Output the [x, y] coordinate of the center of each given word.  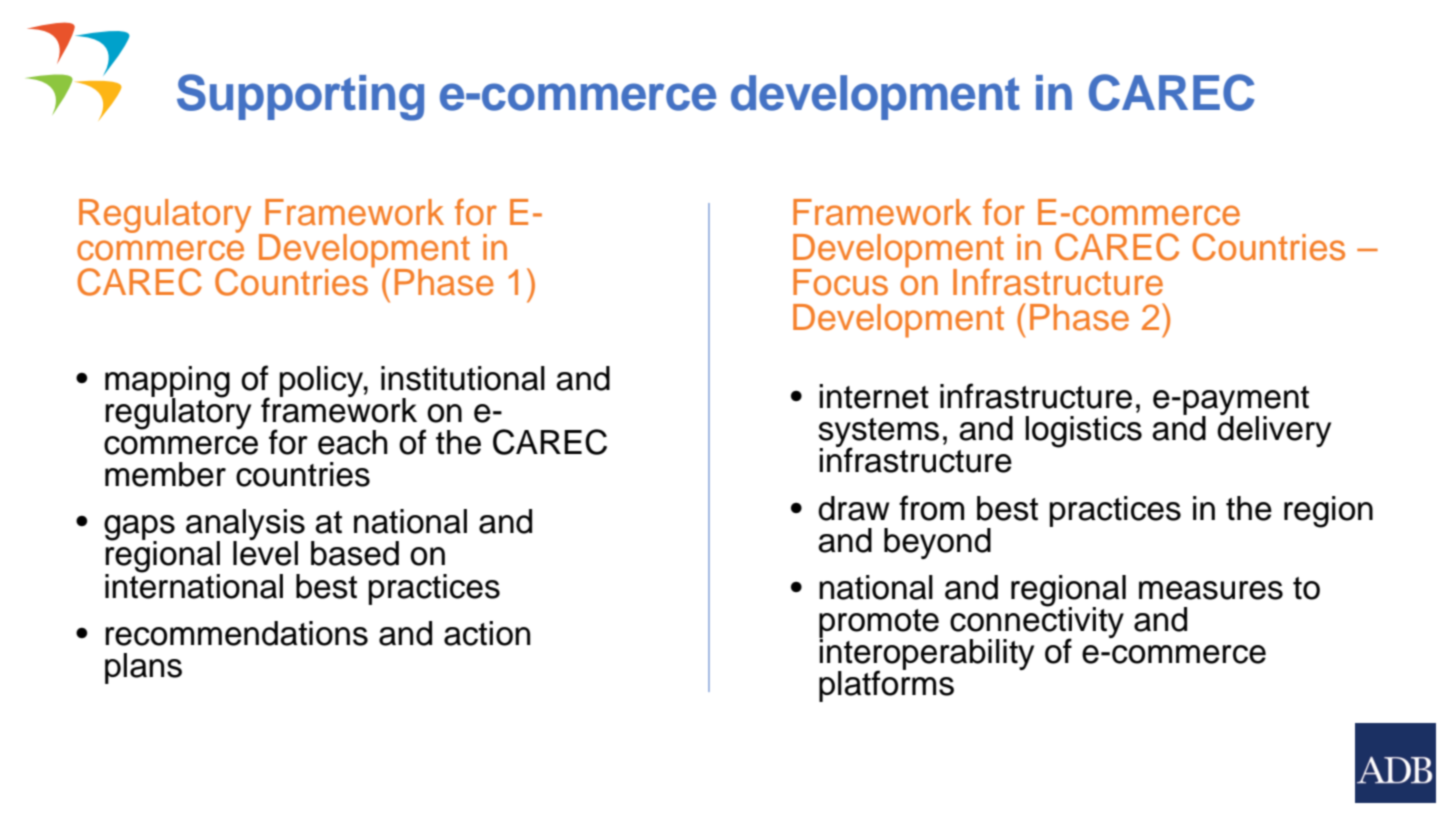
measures [1211, 590]
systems [878, 434]
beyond [937, 543]
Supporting [300, 97]
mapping [167, 383]
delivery [1274, 430]
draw [853, 508]
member [165, 474]
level [265, 552]
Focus [840, 282]
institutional [463, 378]
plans [143, 668]
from [931, 508]
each [352, 442]
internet [874, 396]
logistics [1083, 432]
